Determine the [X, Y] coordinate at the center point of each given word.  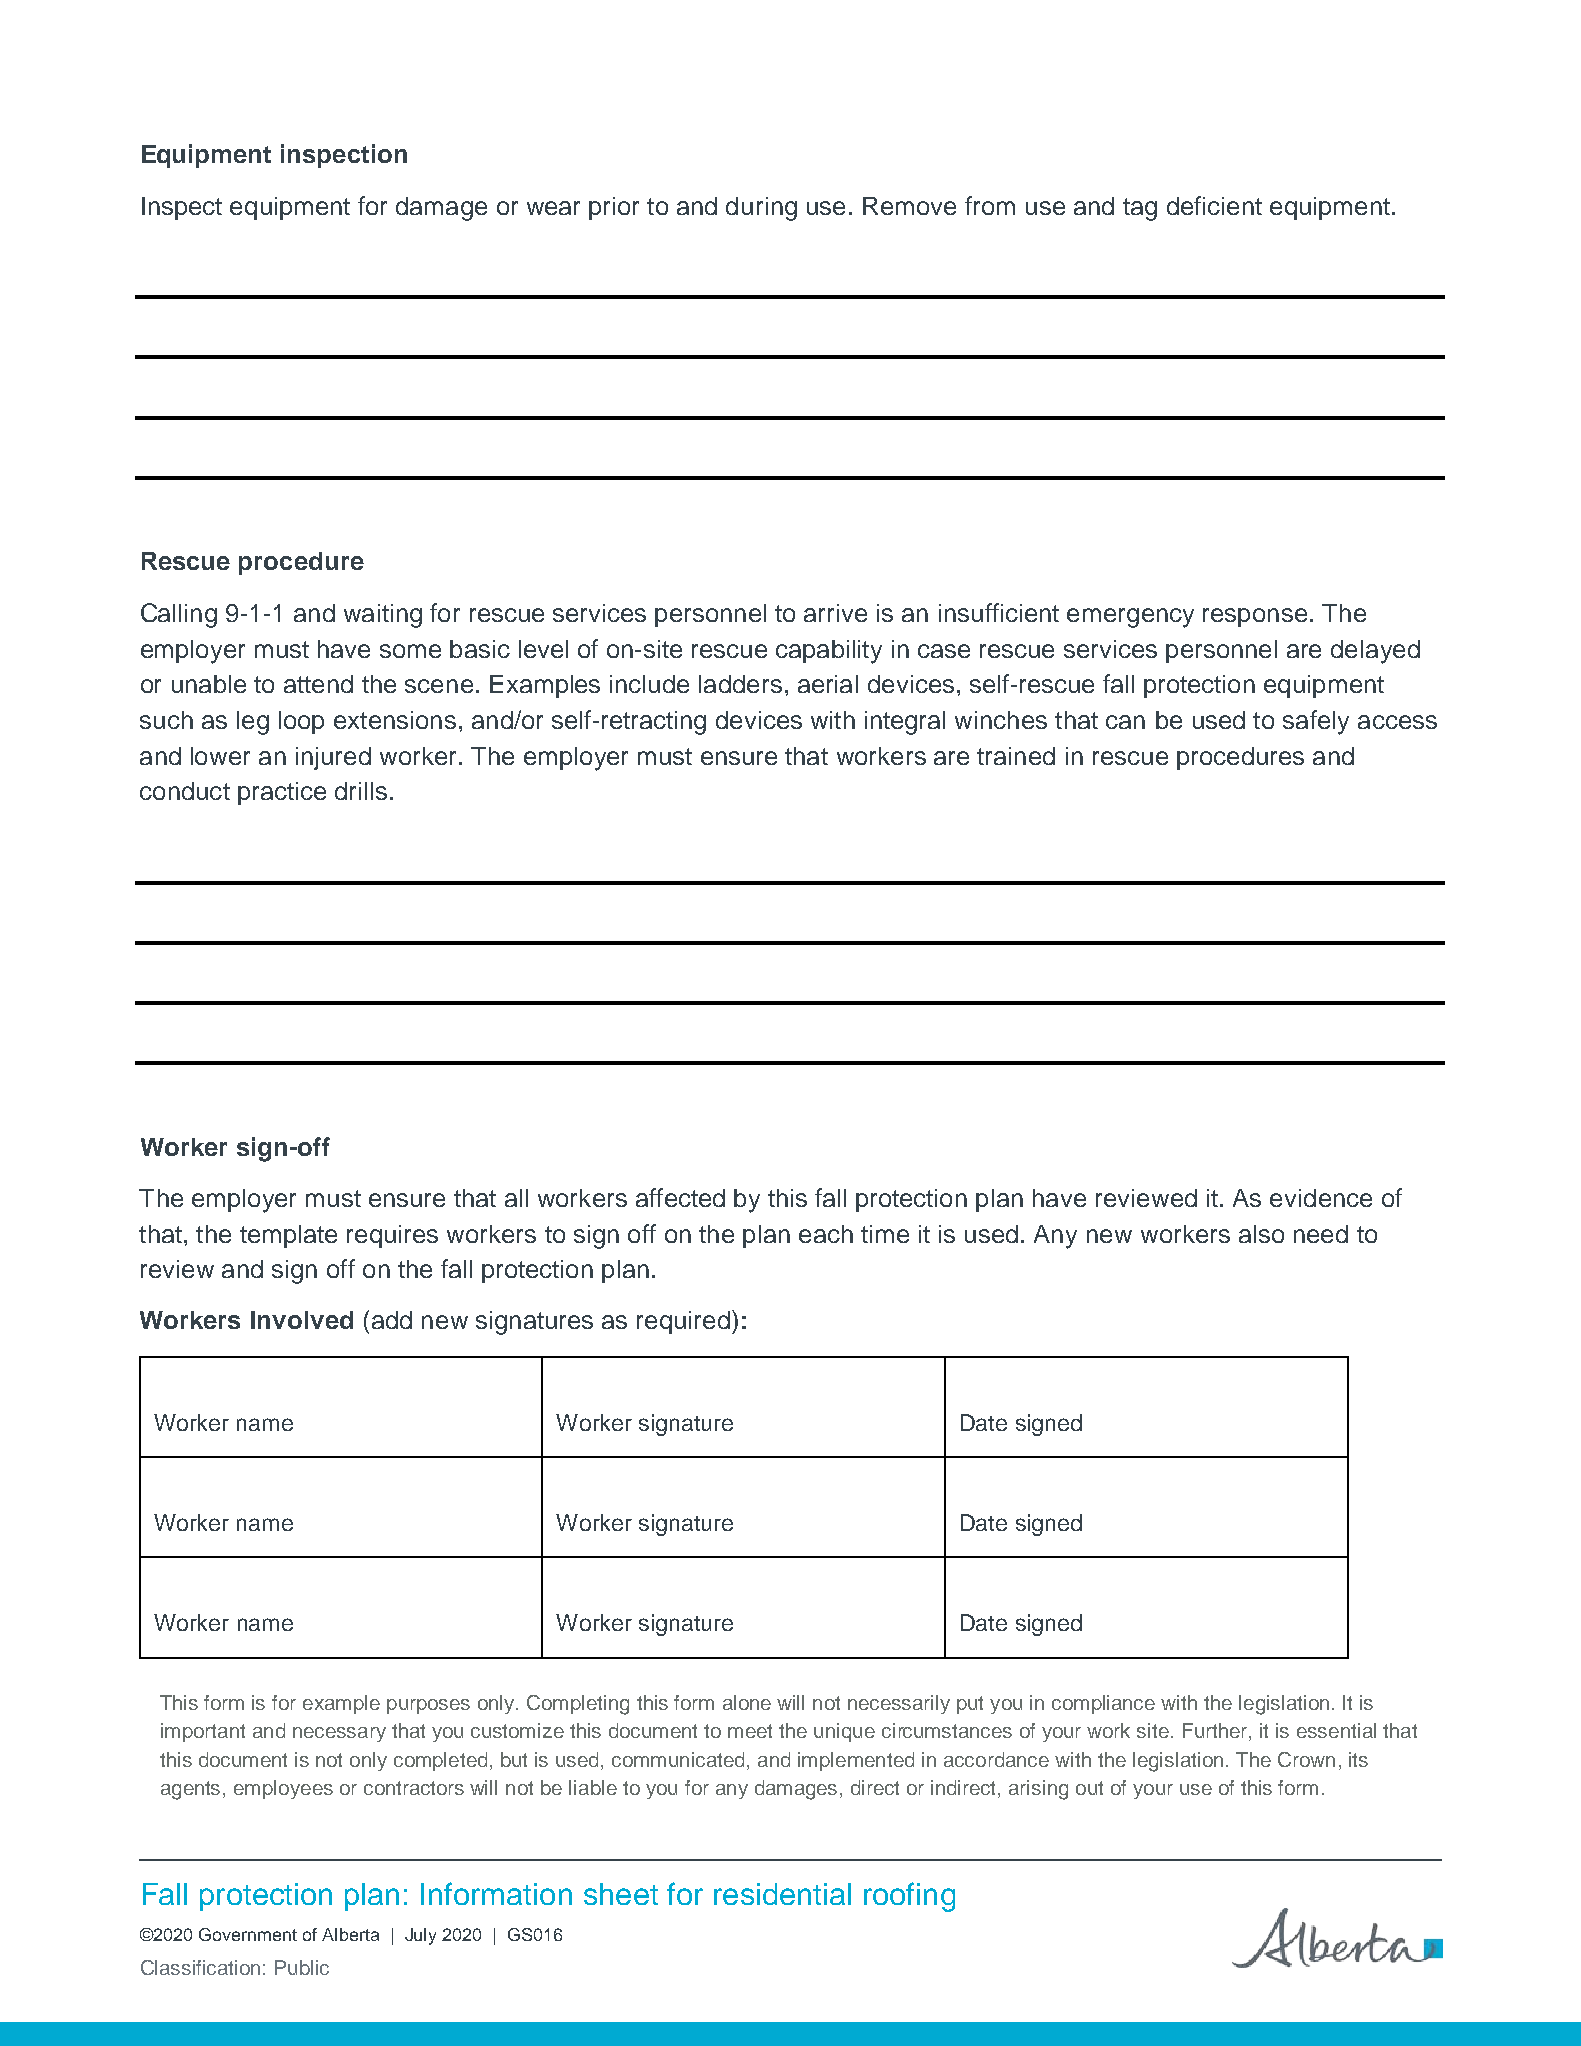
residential [782, 1894]
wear [553, 208]
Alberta [350, 1934]
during [761, 209]
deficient [1214, 205]
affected [680, 1197]
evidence [1321, 1198]
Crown [1306, 1759]
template [288, 1236]
